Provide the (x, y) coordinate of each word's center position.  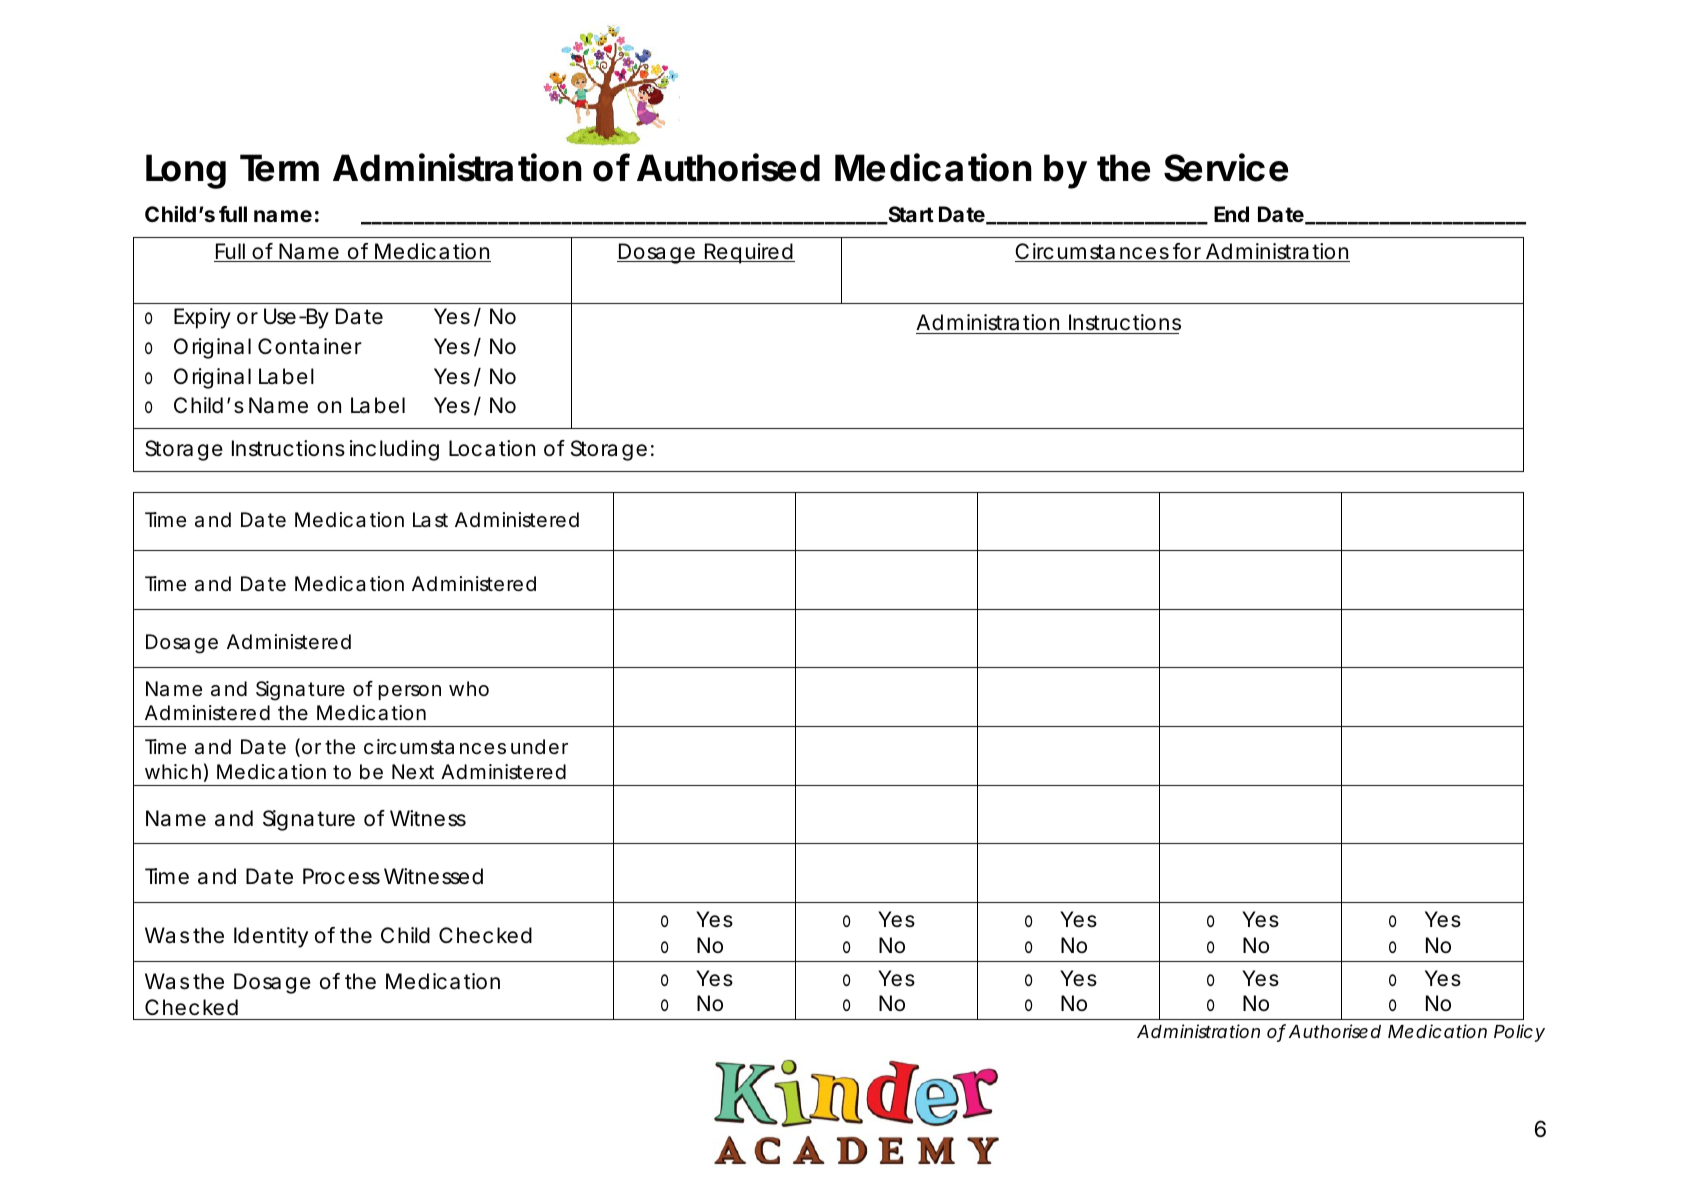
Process (341, 876)
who (469, 688)
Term (279, 168)
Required (748, 253)
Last (430, 520)
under (539, 746)
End (1231, 214)
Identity (271, 937)
